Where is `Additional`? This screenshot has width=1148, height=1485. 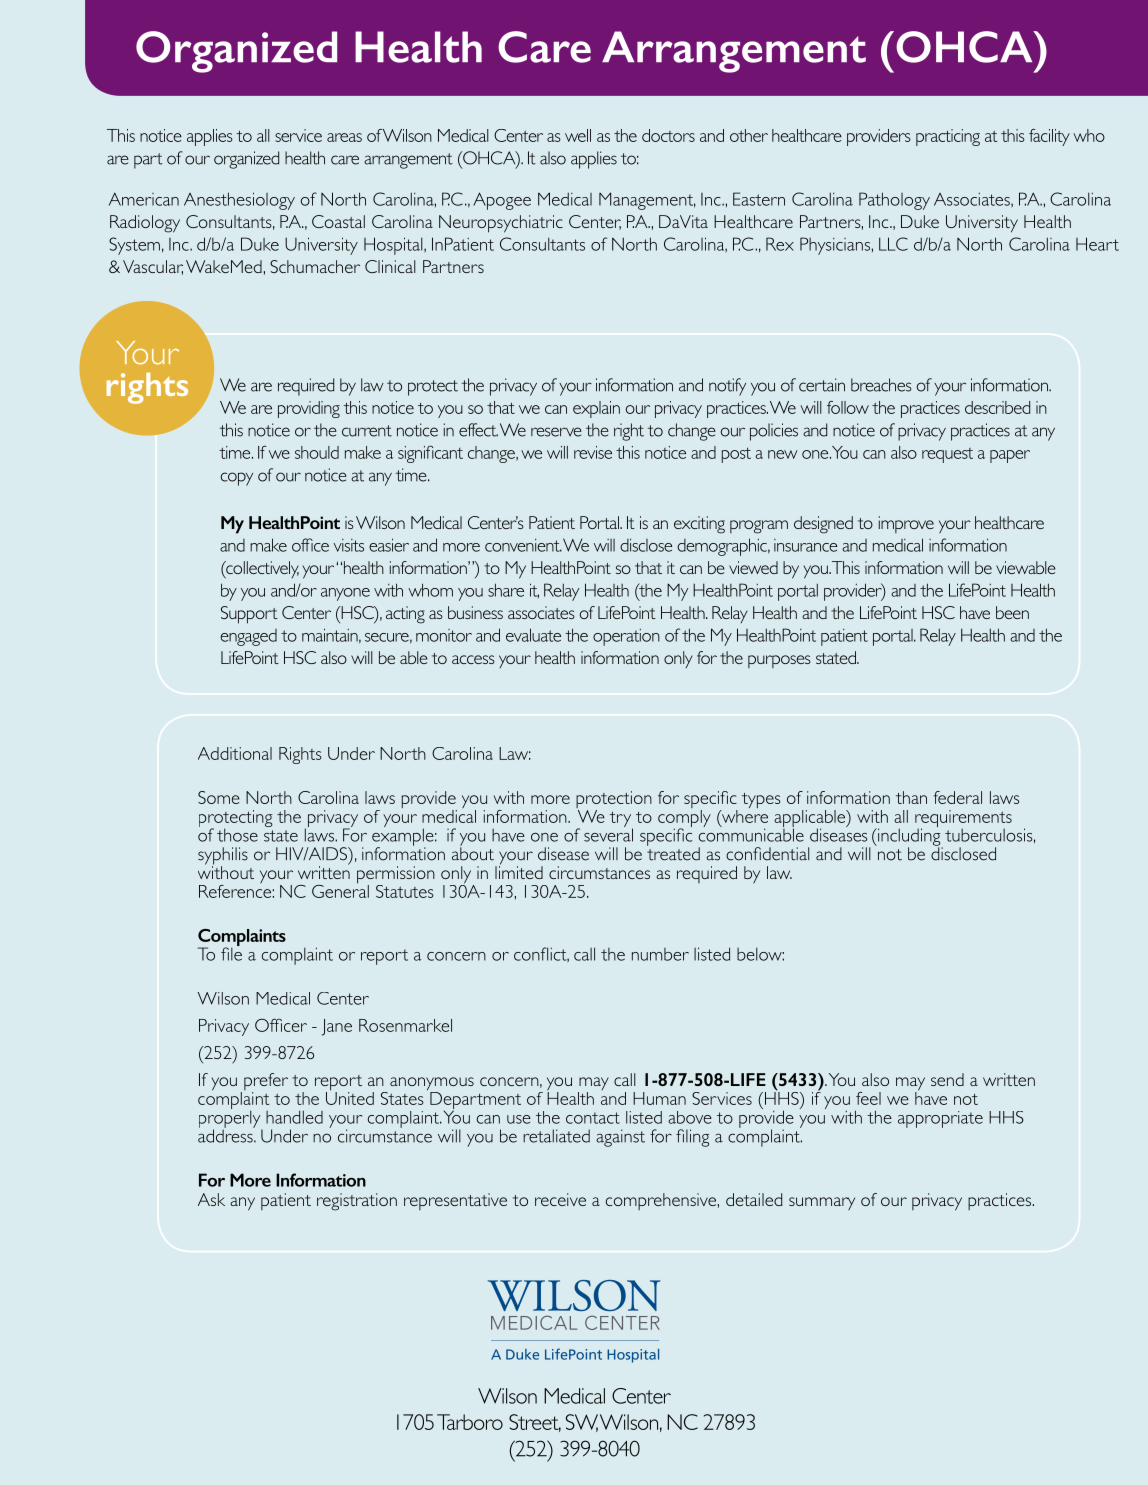
Additional is located at coordinates (235, 753).
